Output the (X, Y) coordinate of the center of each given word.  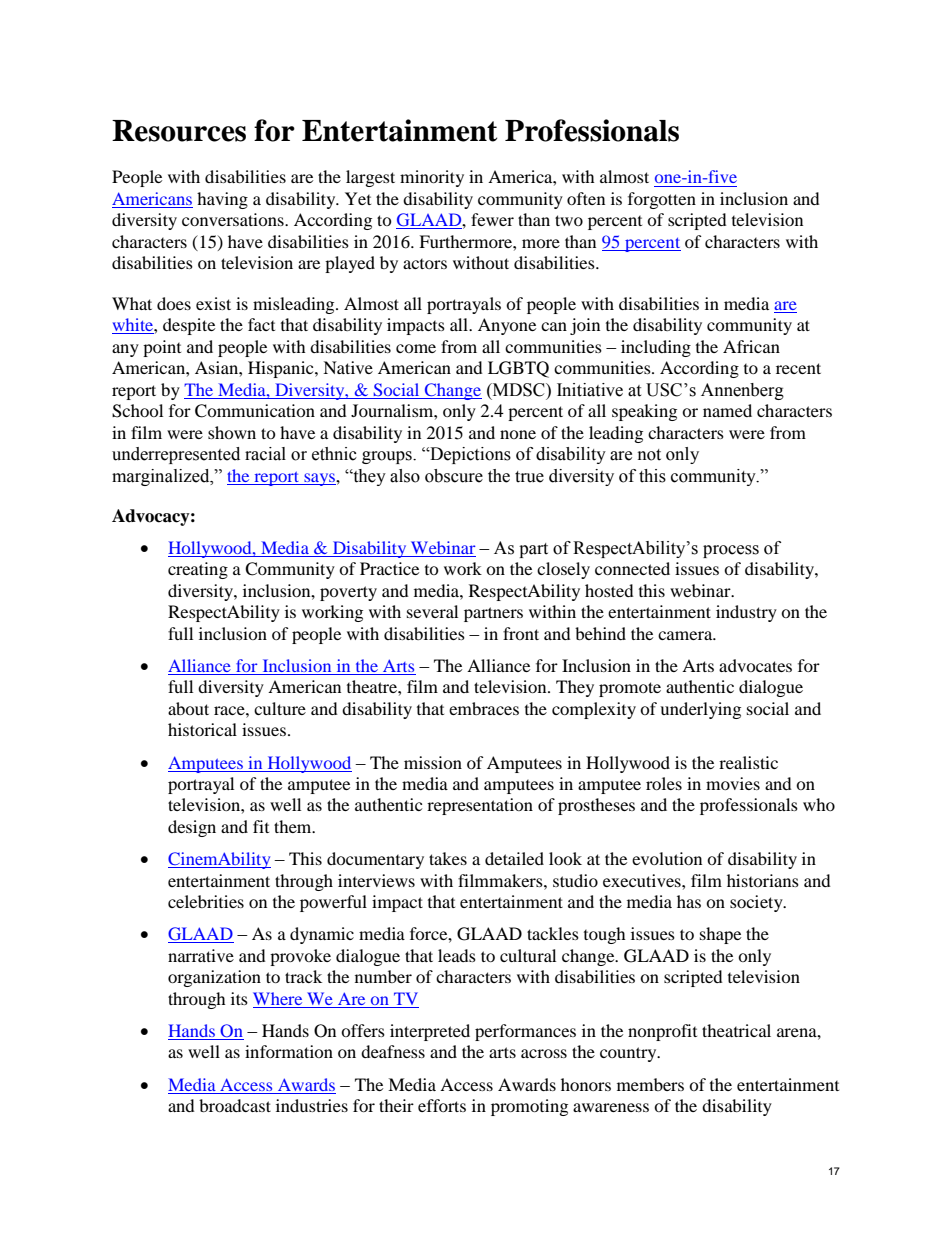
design (192, 828)
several (432, 611)
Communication (255, 411)
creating (198, 570)
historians (763, 880)
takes (448, 858)
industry (746, 613)
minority (432, 178)
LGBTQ (518, 369)
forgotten (662, 200)
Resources (179, 131)
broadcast (235, 1105)
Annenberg (742, 391)
